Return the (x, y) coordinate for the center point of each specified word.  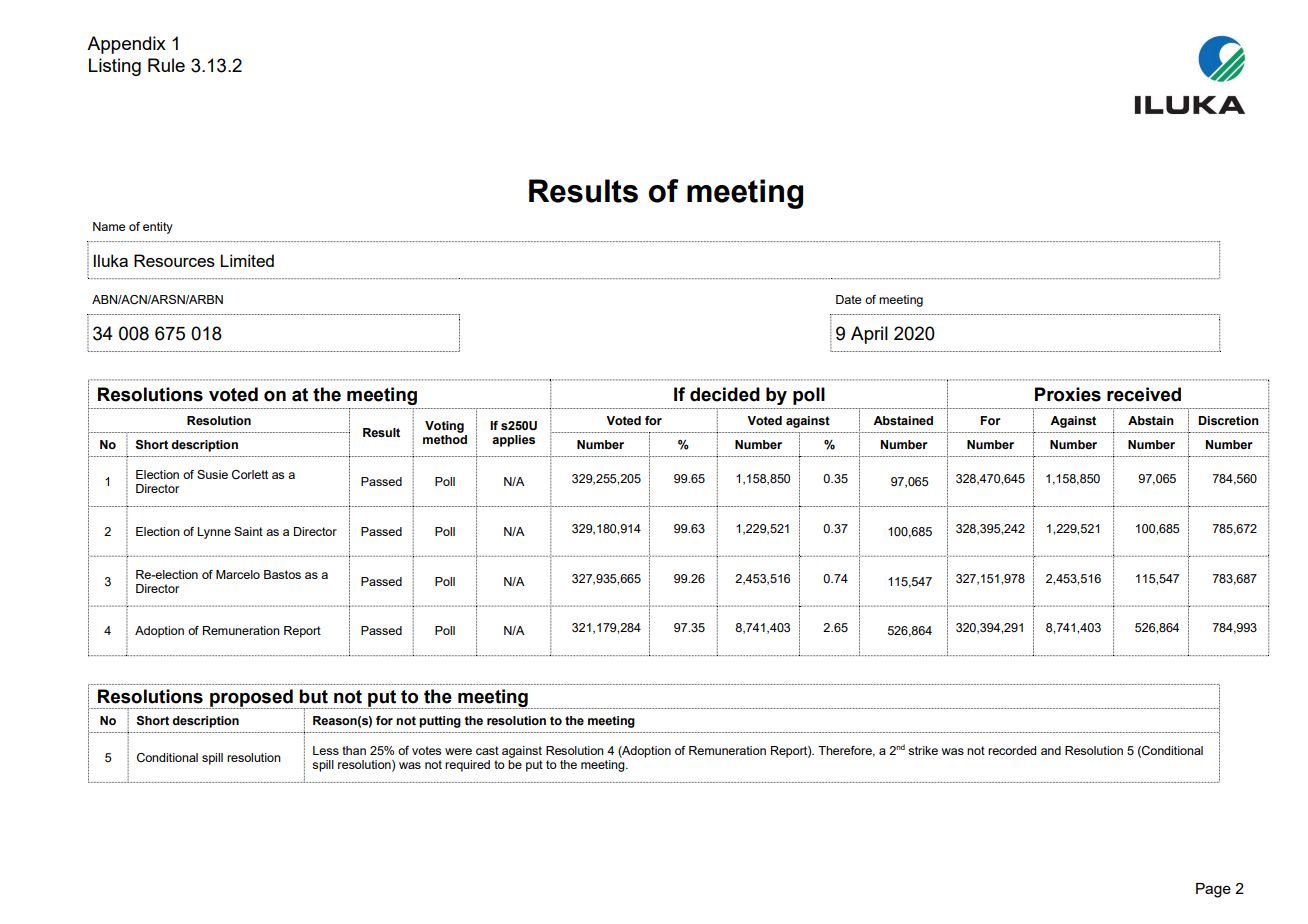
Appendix (126, 45)
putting (440, 722)
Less (326, 750)
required (467, 766)
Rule (166, 65)
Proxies (1068, 394)
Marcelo (238, 574)
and (1051, 750)
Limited (247, 260)
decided (725, 394)
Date (848, 299)
